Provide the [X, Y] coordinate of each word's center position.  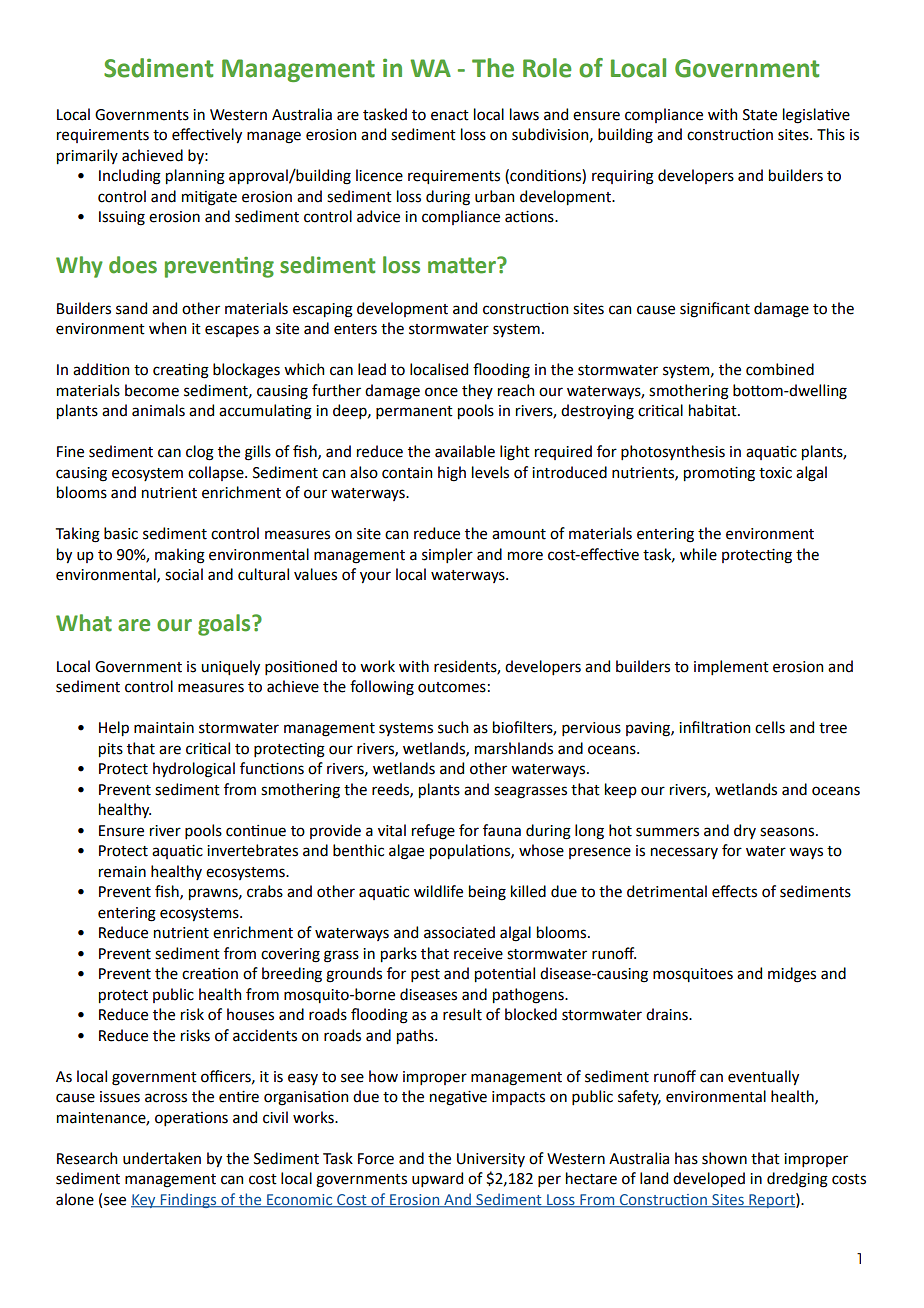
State [760, 115]
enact [450, 115]
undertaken [162, 1158]
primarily [87, 156]
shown [724, 1158]
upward [437, 1179]
